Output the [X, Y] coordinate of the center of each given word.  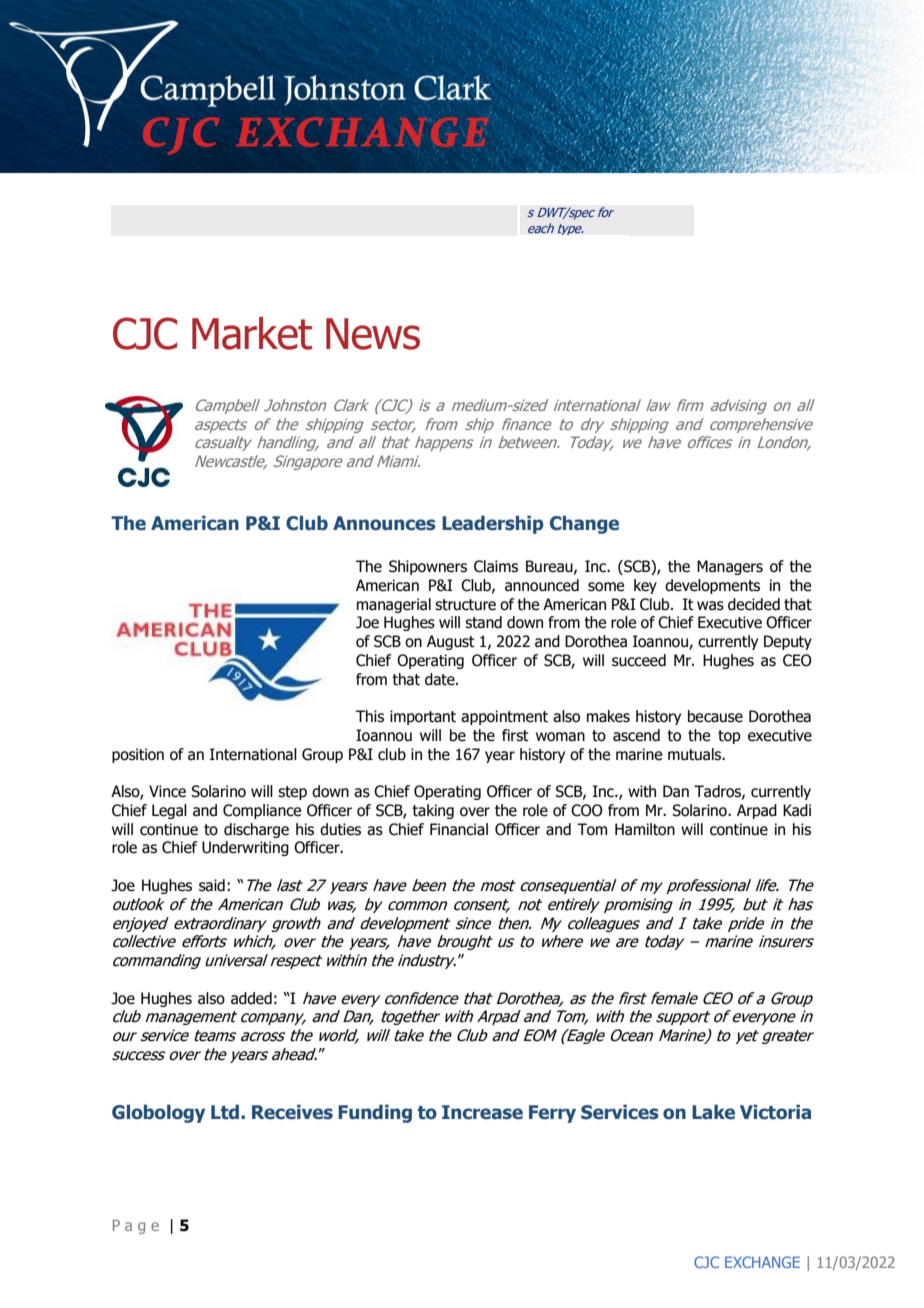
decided [754, 604]
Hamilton [645, 829]
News [373, 334]
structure [465, 605]
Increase [482, 1112]
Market [252, 333]
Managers [730, 567]
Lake [713, 1112]
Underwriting [245, 848]
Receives [292, 1112]
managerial [394, 605]
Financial [459, 829]
